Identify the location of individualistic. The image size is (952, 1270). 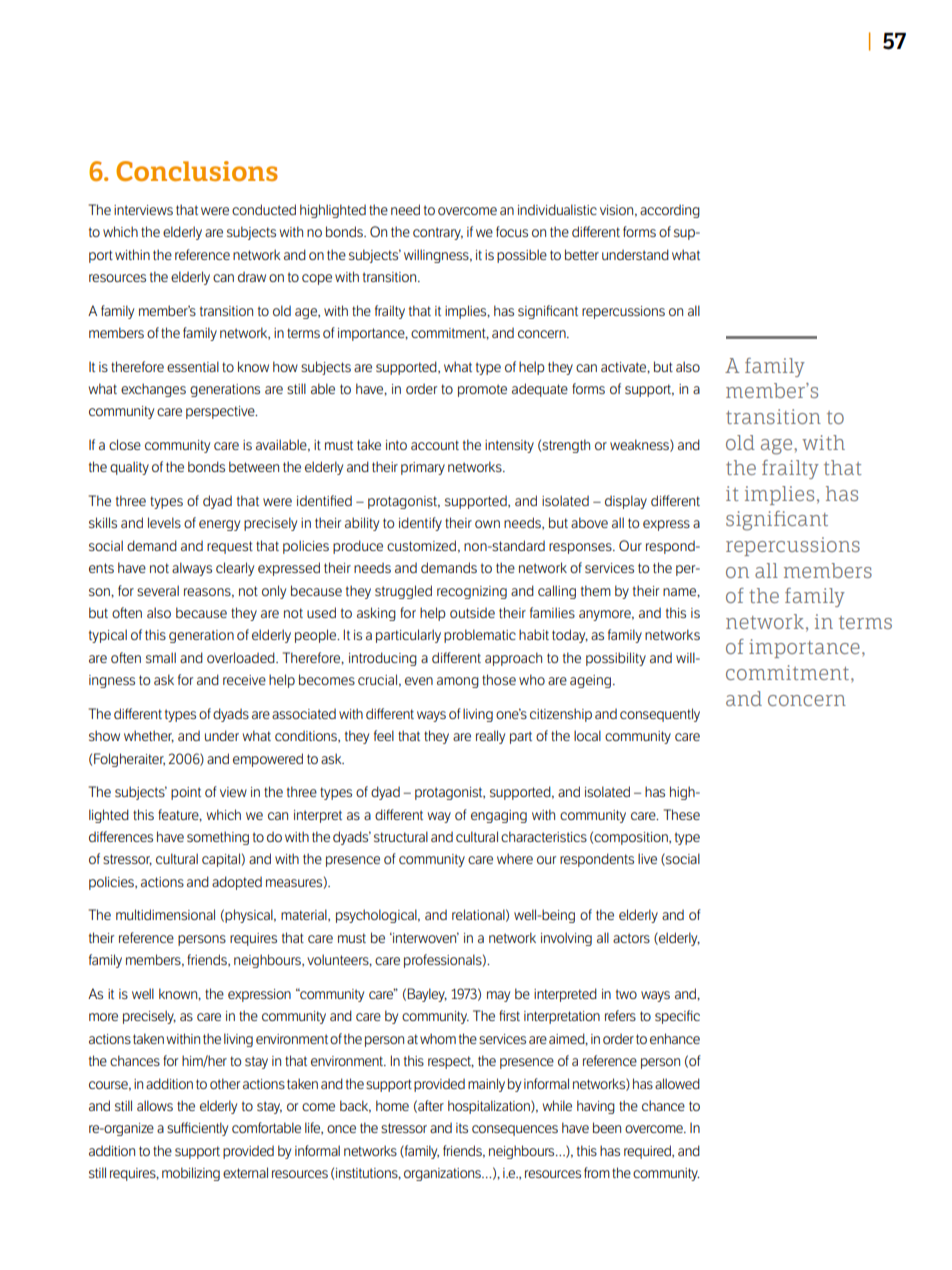
(557, 209).
